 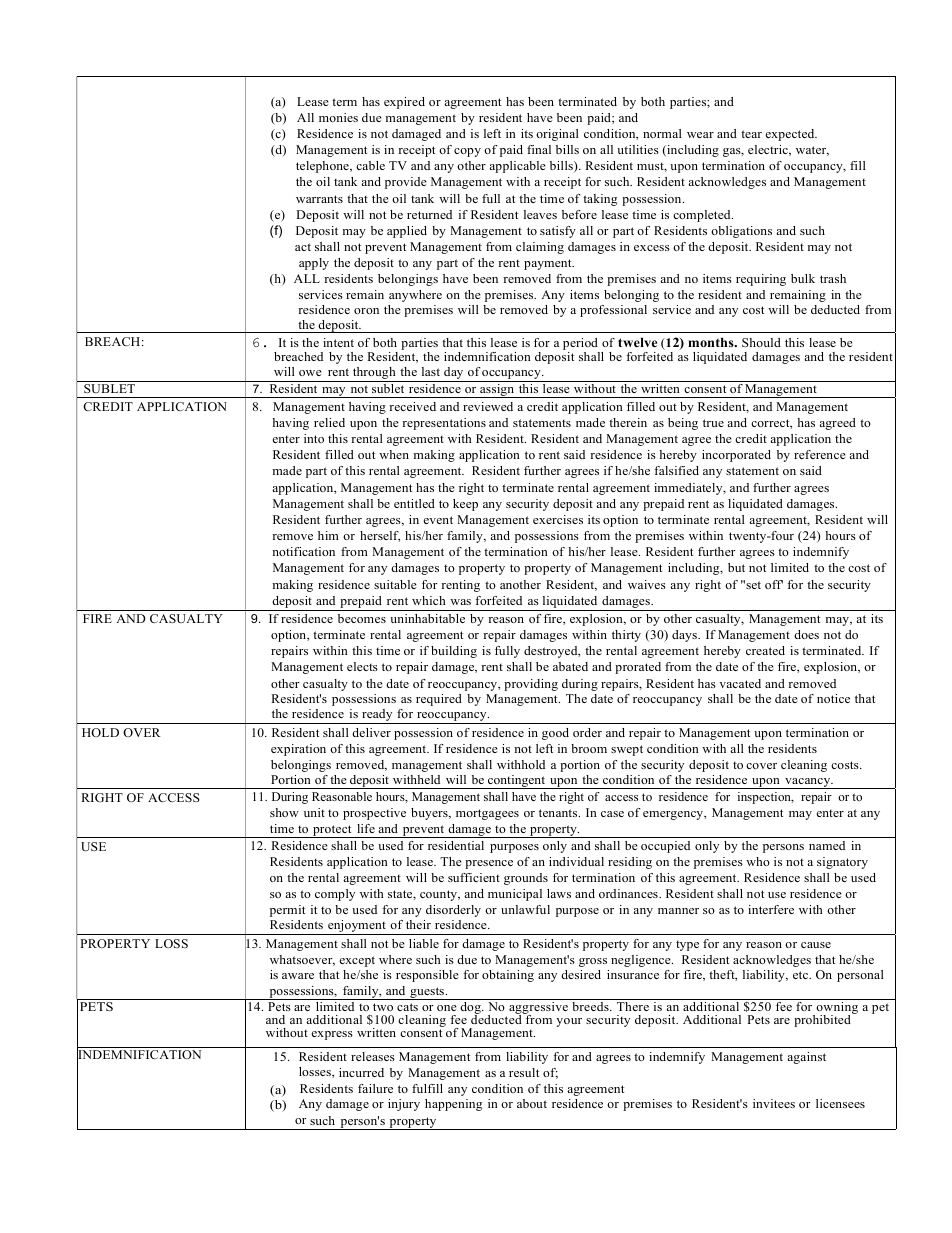 What do you see at coordinates (791, 135) in the image?
I see `expected` at bounding box center [791, 135].
